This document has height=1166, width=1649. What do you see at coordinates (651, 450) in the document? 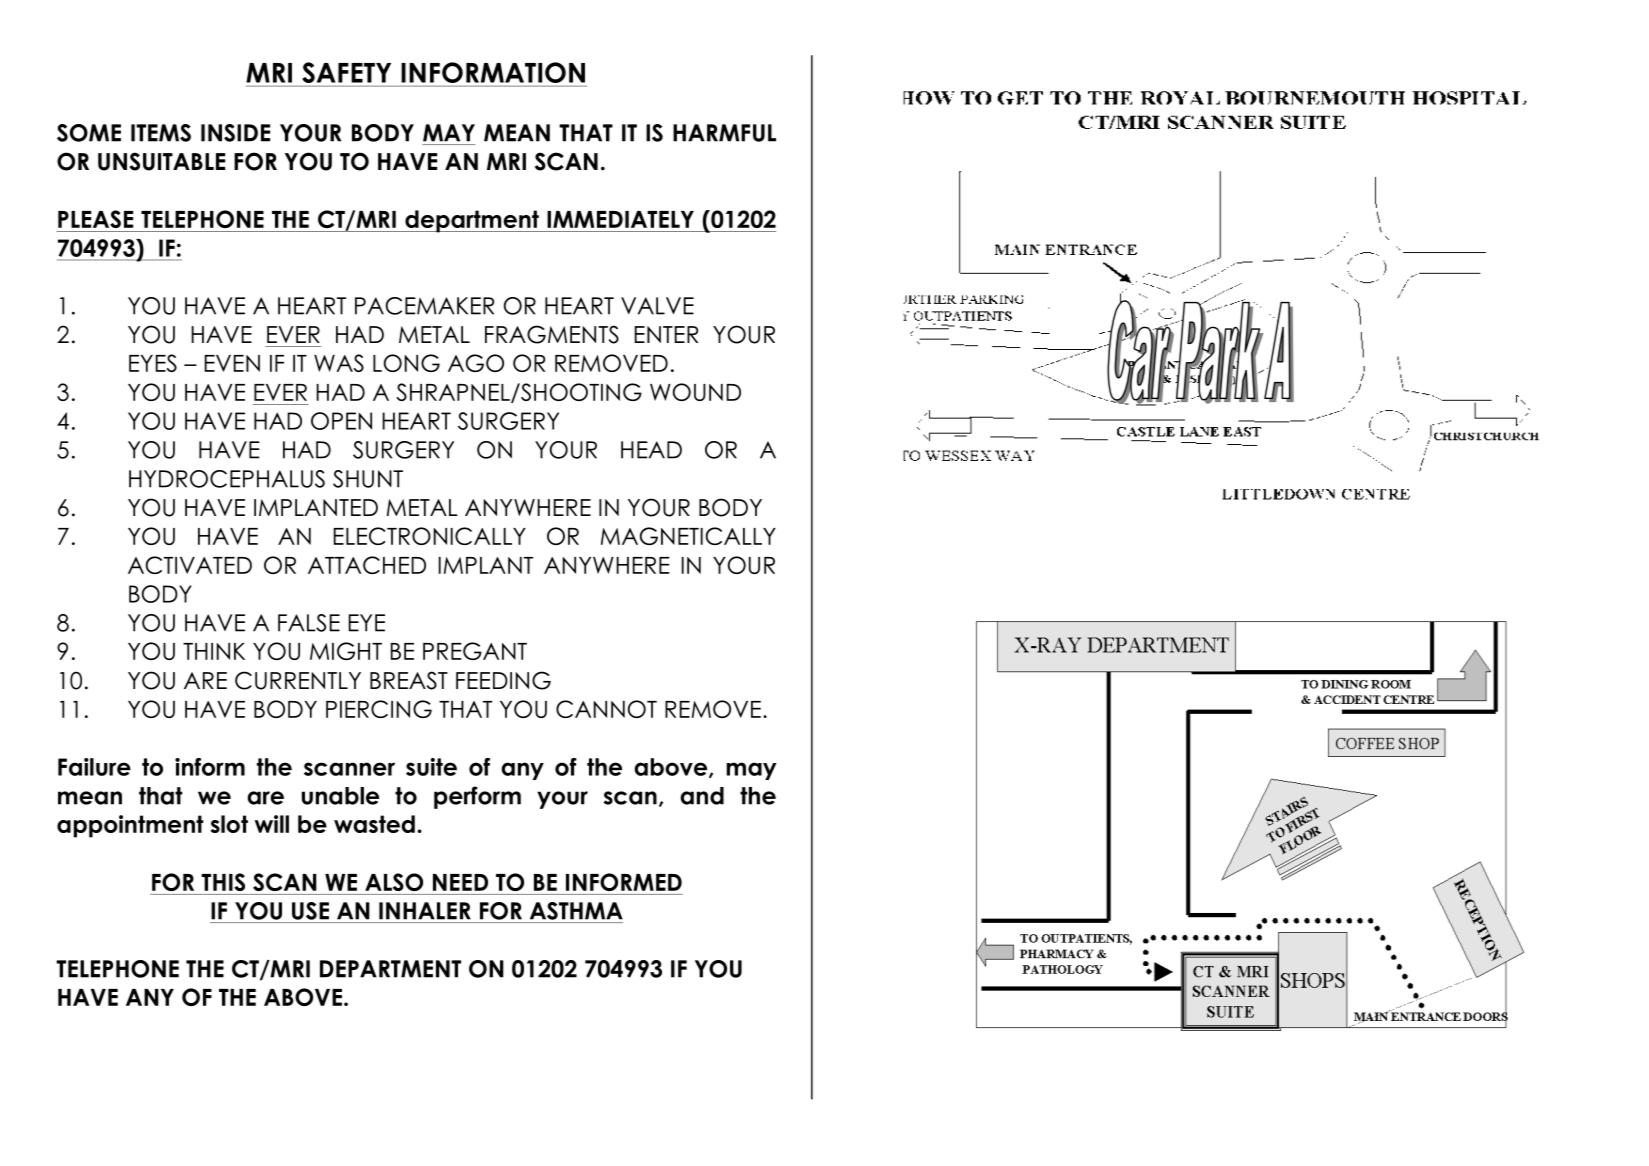
I see `HEAD` at bounding box center [651, 450].
